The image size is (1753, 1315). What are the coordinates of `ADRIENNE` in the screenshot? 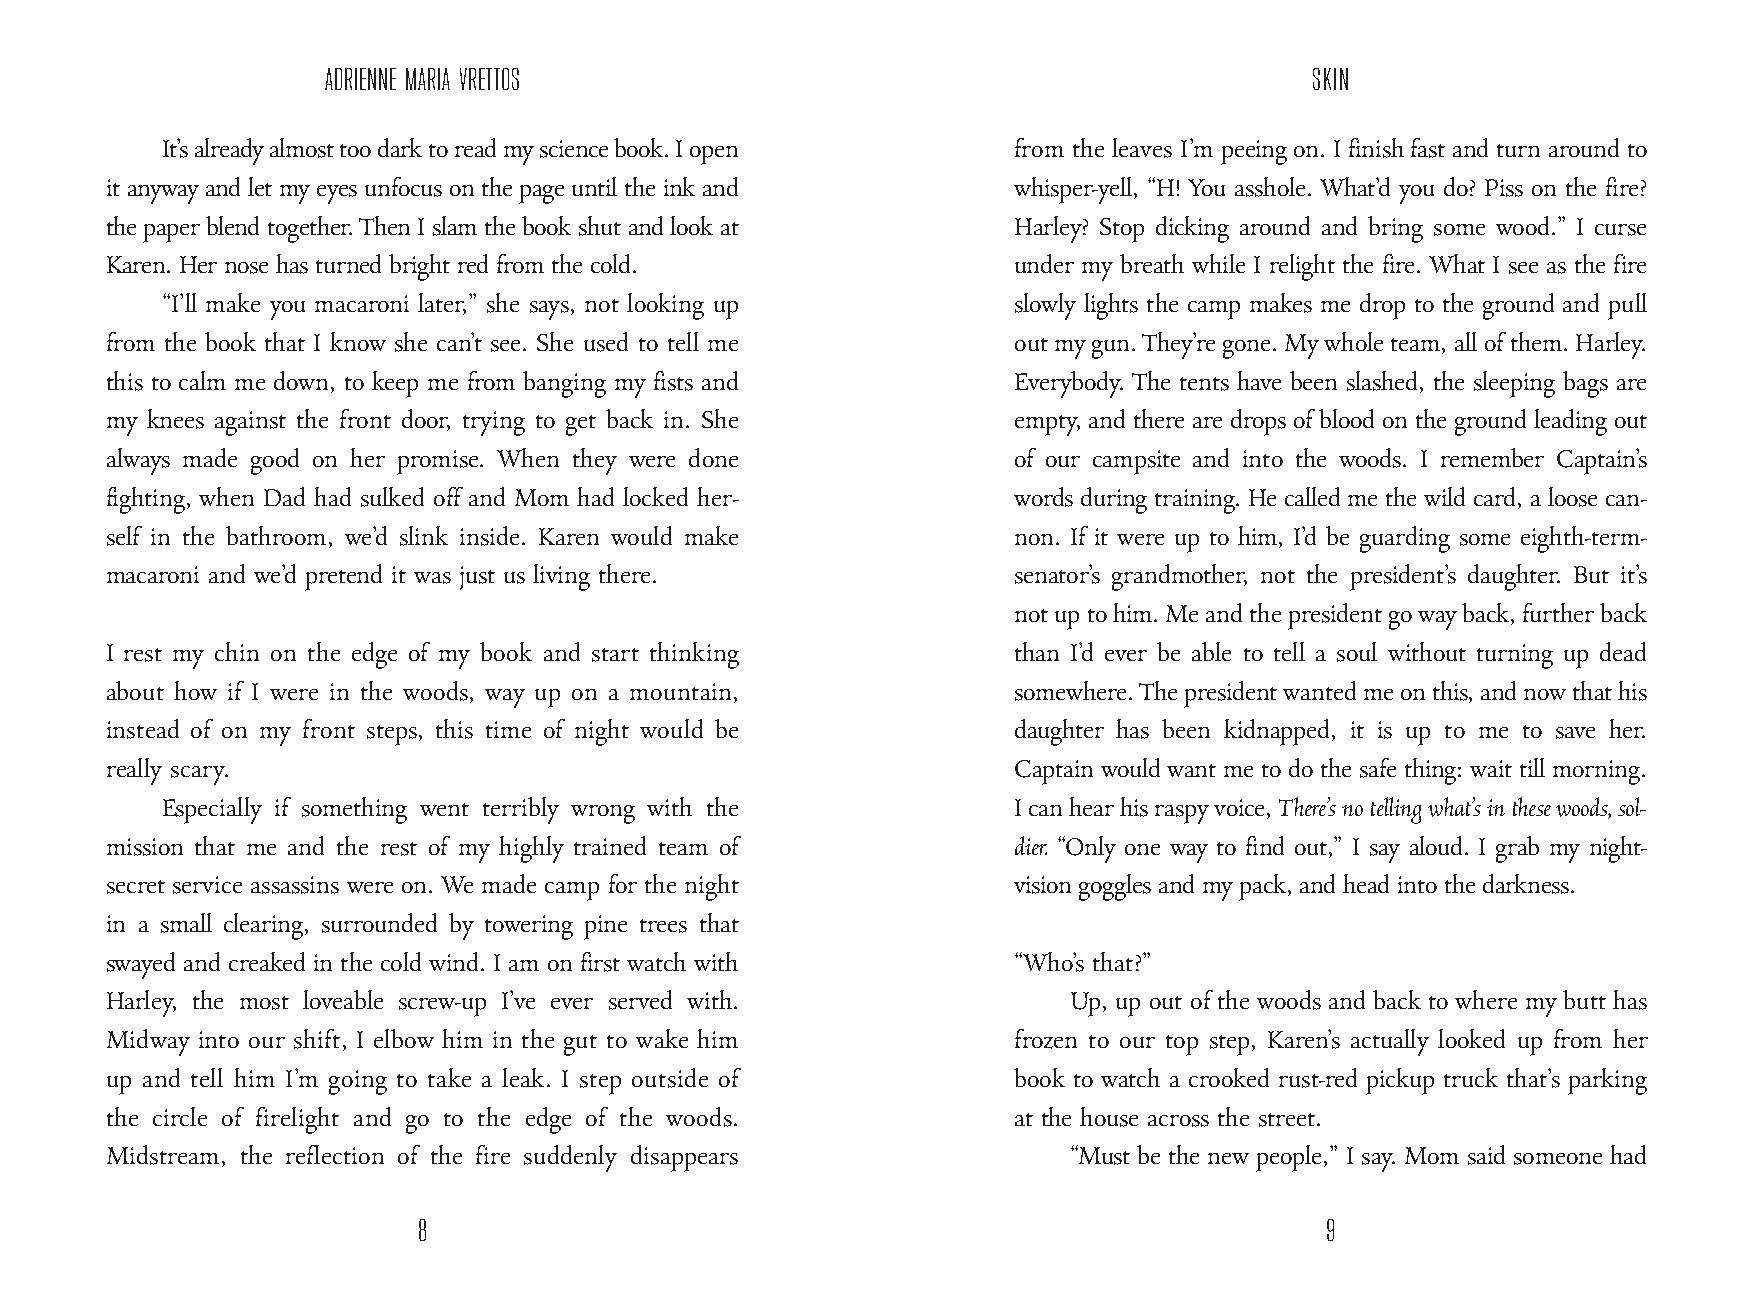 It's located at (360, 79).
